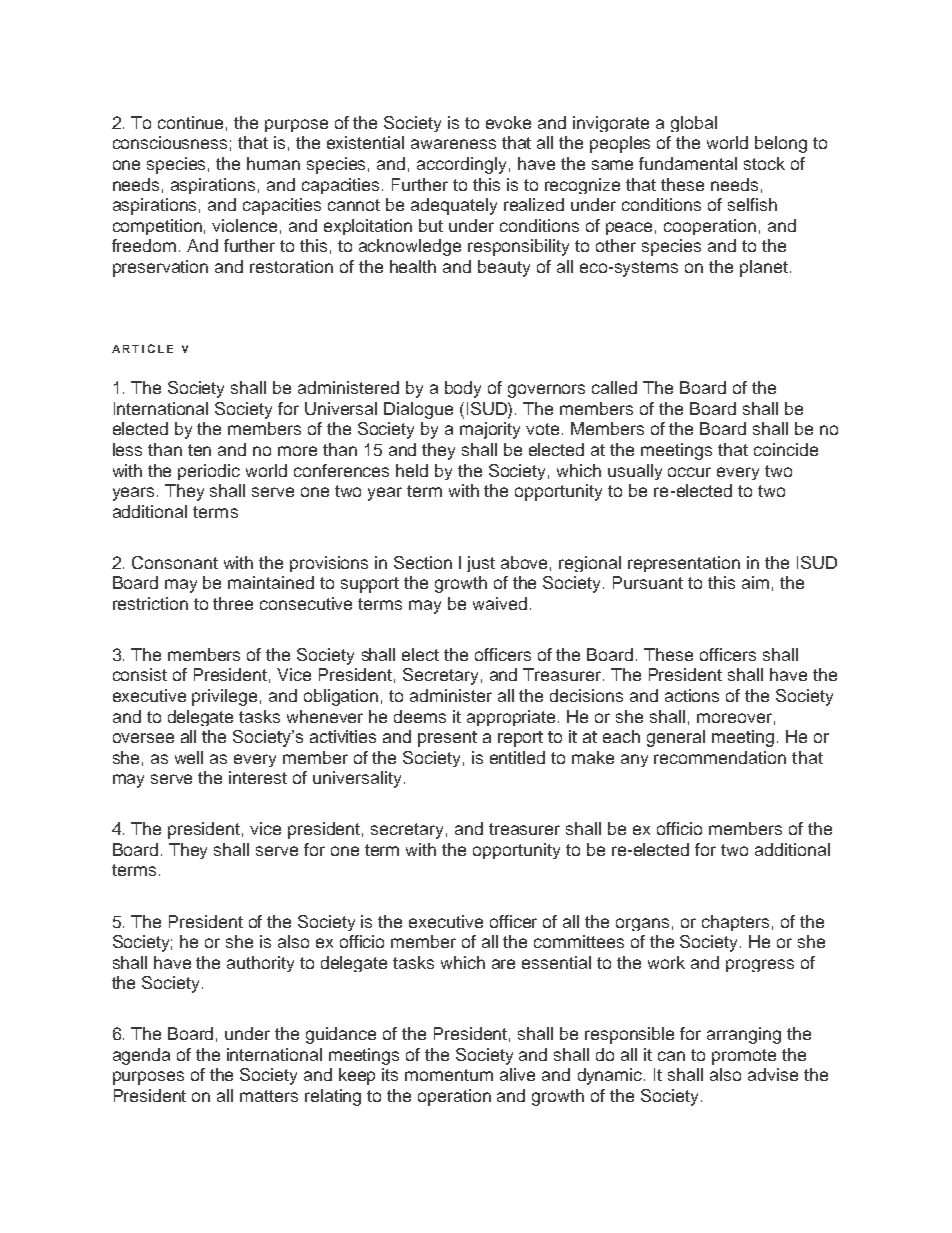 The image size is (952, 1233). I want to click on less, so click(127, 449).
